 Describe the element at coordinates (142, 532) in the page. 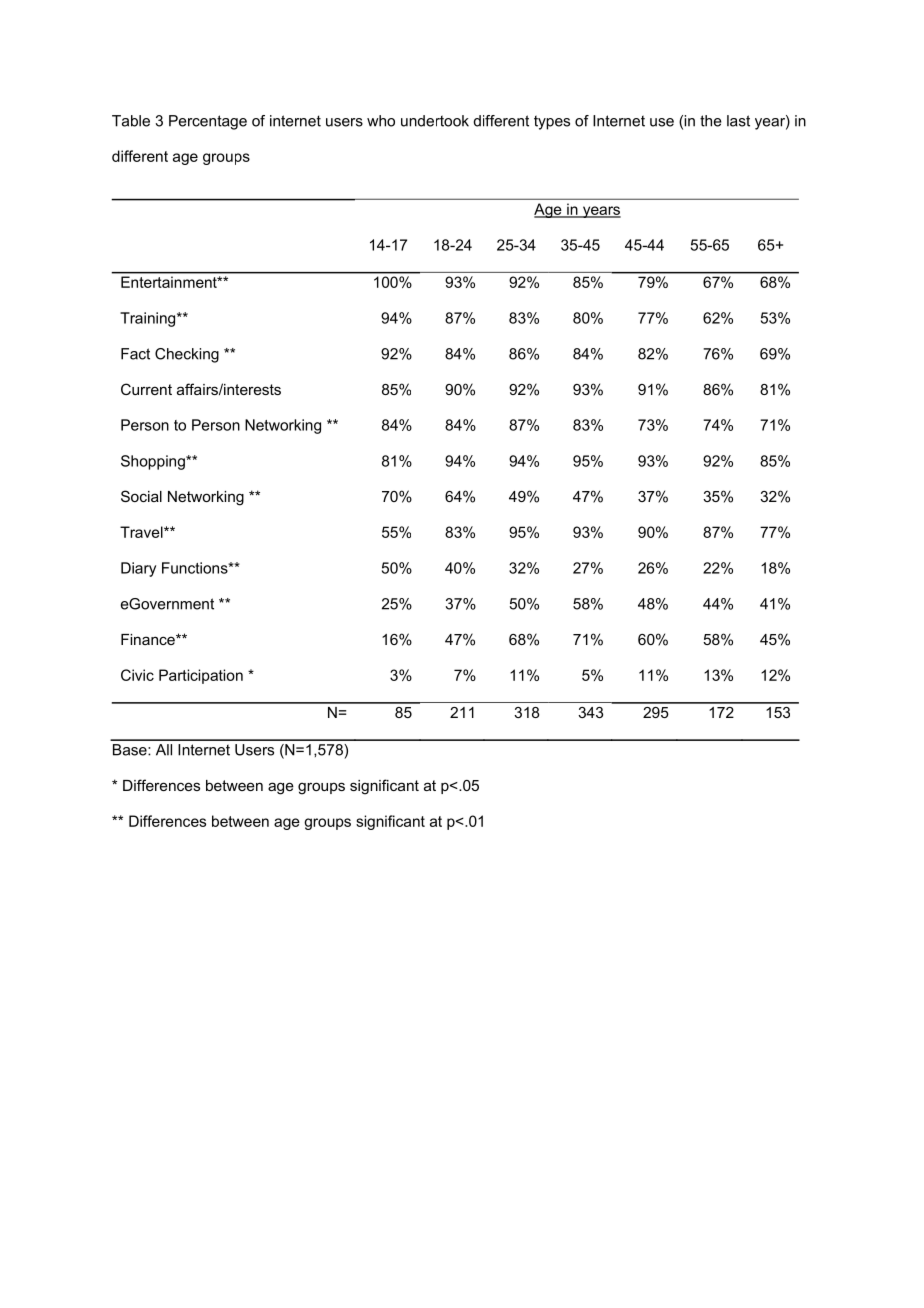

I see `Travel` at that location.
